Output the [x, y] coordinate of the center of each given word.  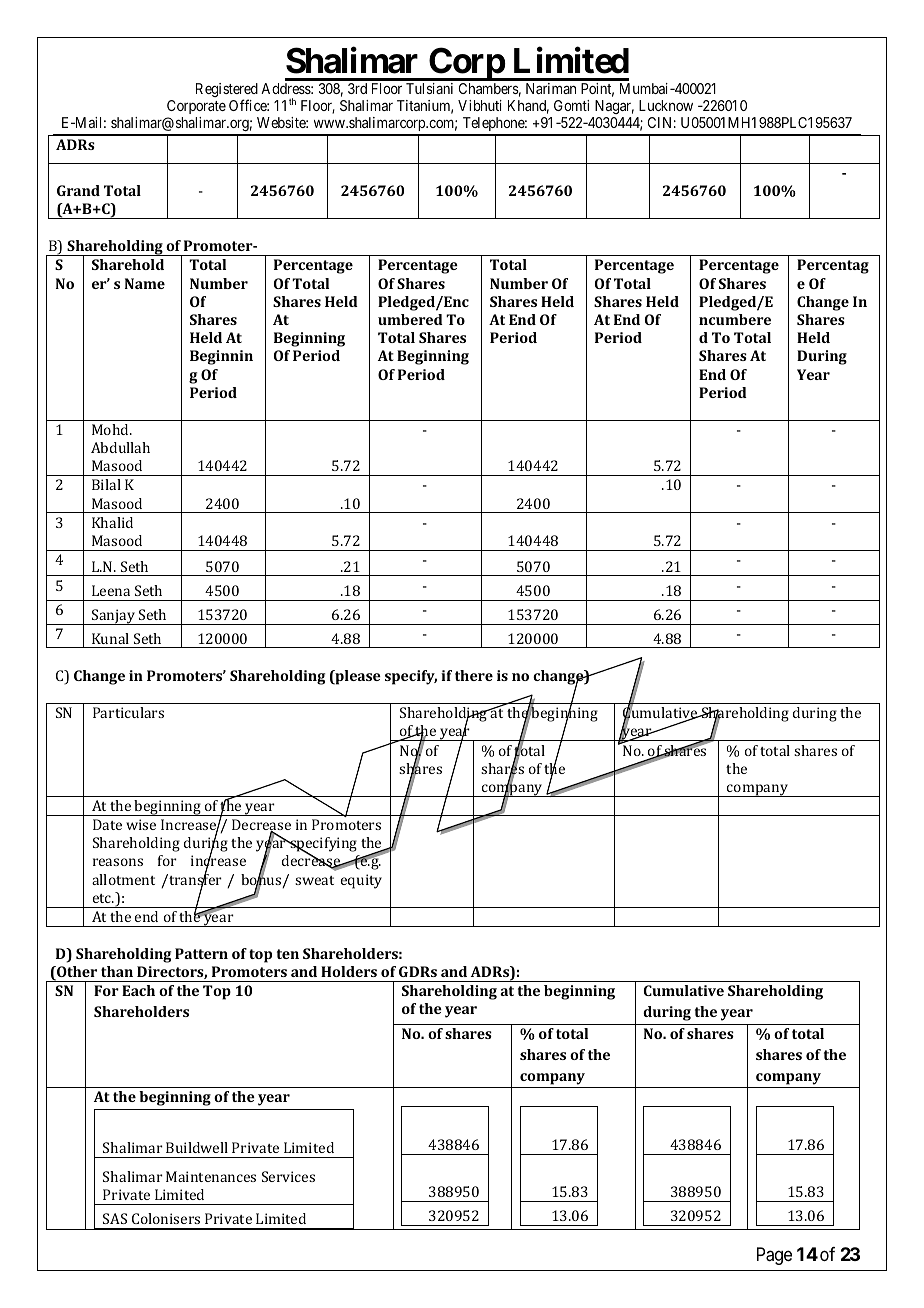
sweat [314, 880]
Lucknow [666, 105]
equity [361, 881]
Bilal [106, 484]
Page [774, 1256]
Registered [227, 91]
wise [141, 824]
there [474, 675]
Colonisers [166, 1218]
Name [145, 283]
